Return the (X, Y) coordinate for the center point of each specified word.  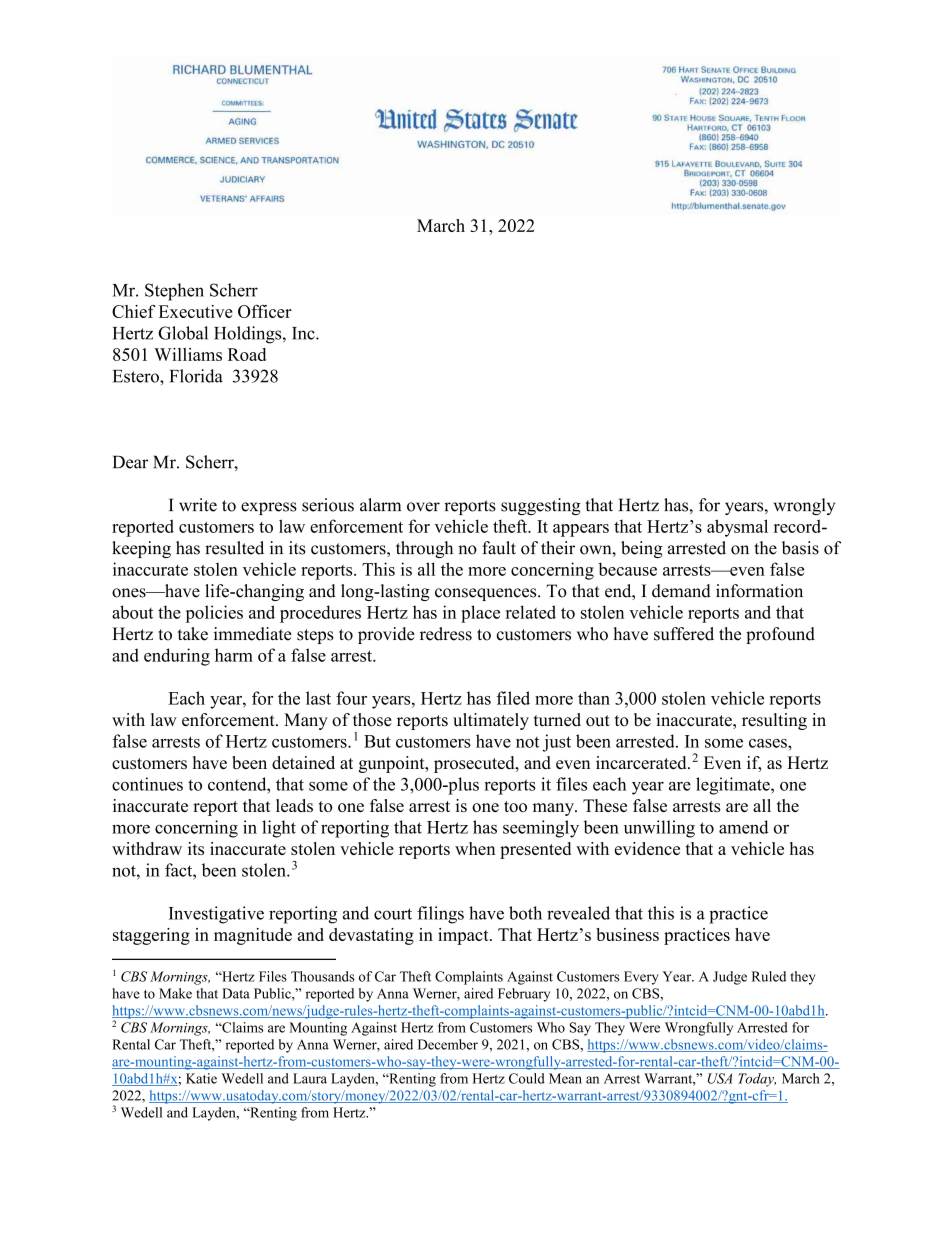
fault (499, 548)
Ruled (769, 976)
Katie (201, 1078)
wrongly (804, 506)
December (448, 1044)
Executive (195, 311)
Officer (265, 311)
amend (744, 827)
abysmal (737, 528)
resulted (234, 548)
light (279, 829)
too (515, 806)
